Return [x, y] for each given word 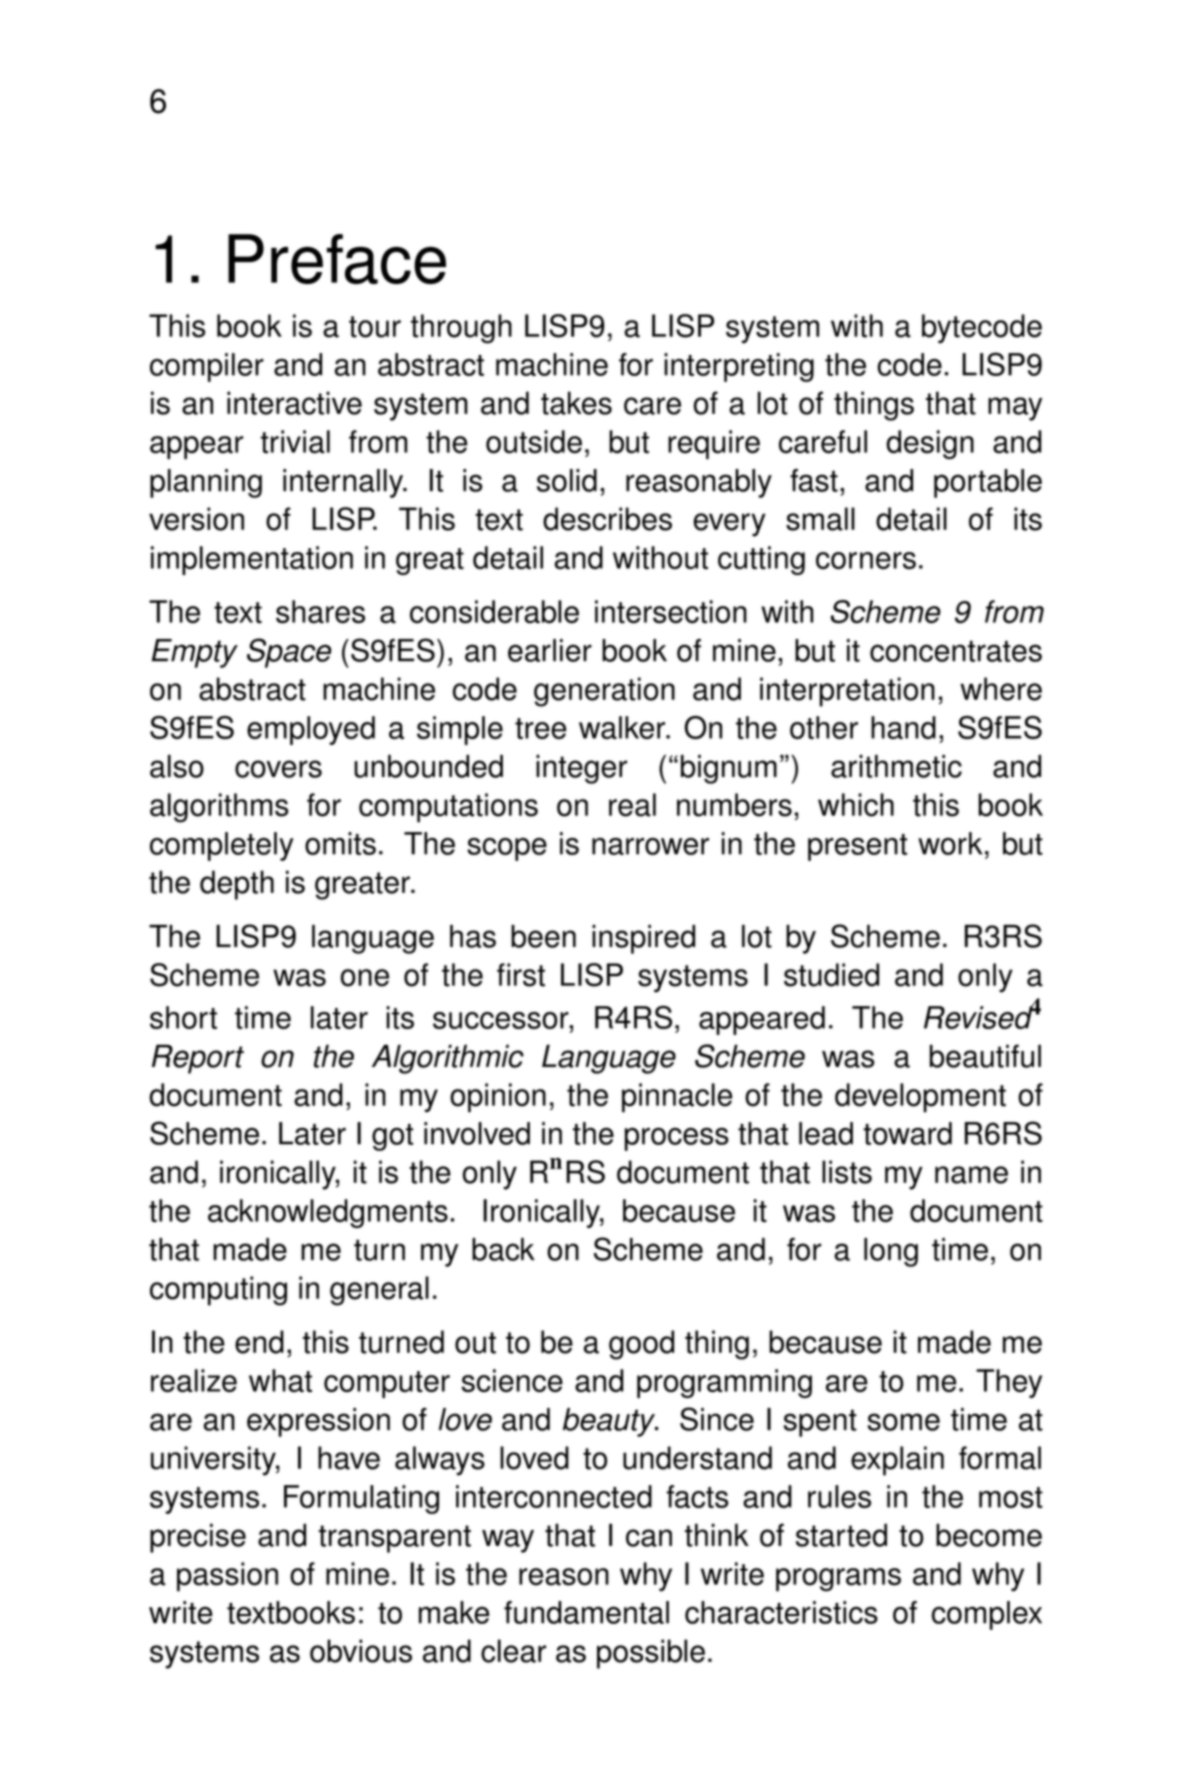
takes [576, 403]
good [641, 1345]
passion [227, 1577]
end [259, 1342]
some [903, 1422]
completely [221, 846]
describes [607, 519]
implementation [252, 560]
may [1015, 409]
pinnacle [677, 1098]
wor [942, 846]
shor [179, 1017]
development [920, 1098]
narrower [650, 846]
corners [866, 560]
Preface [337, 259]
